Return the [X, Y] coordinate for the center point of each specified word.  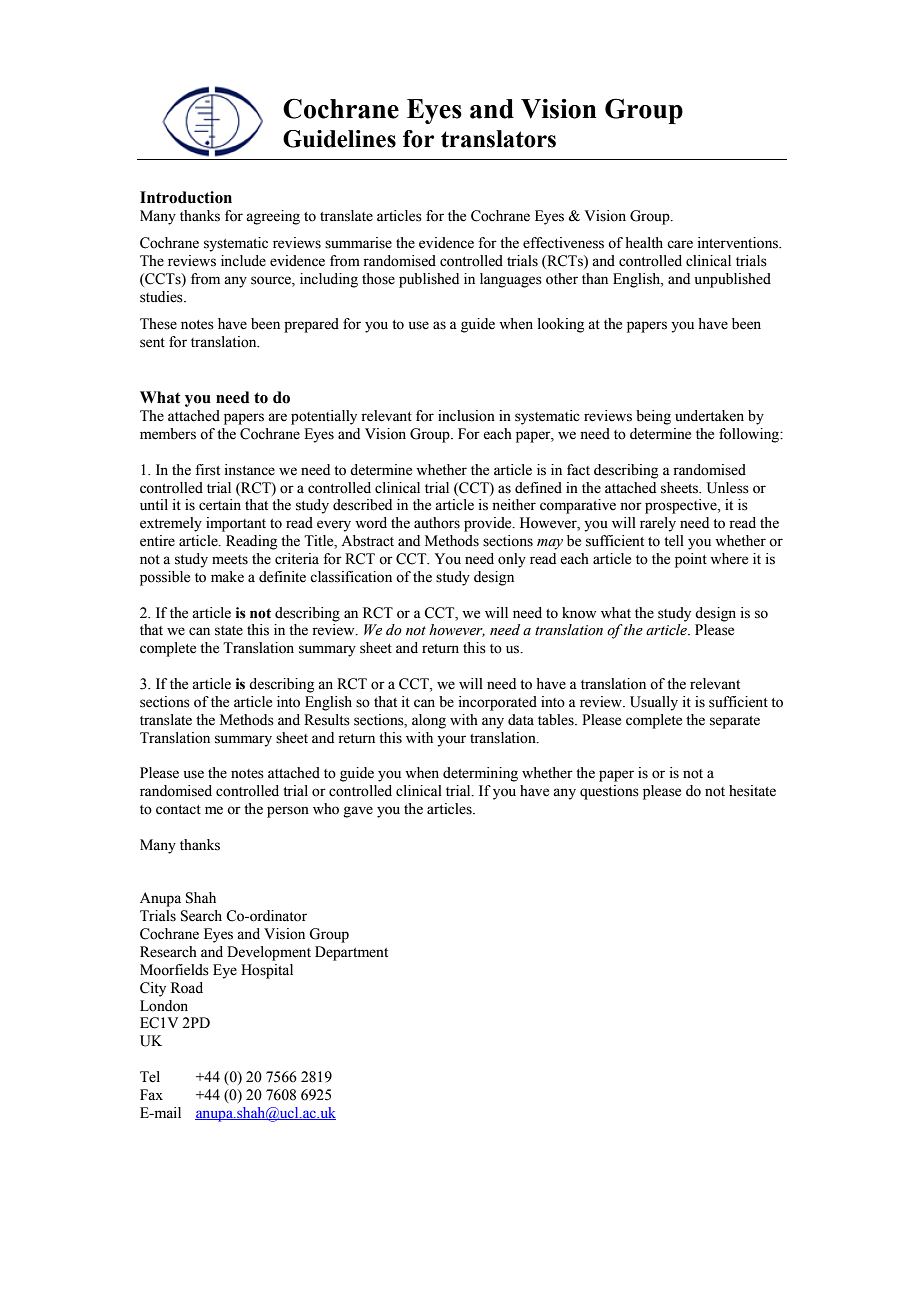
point [691, 560]
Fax [151, 1095]
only [512, 560]
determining [480, 774]
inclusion [466, 416]
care [680, 244]
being [653, 417]
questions [609, 792]
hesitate [752, 791]
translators [498, 139]
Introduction [186, 197]
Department [351, 953]
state [229, 631]
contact [178, 810]
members [168, 434]
